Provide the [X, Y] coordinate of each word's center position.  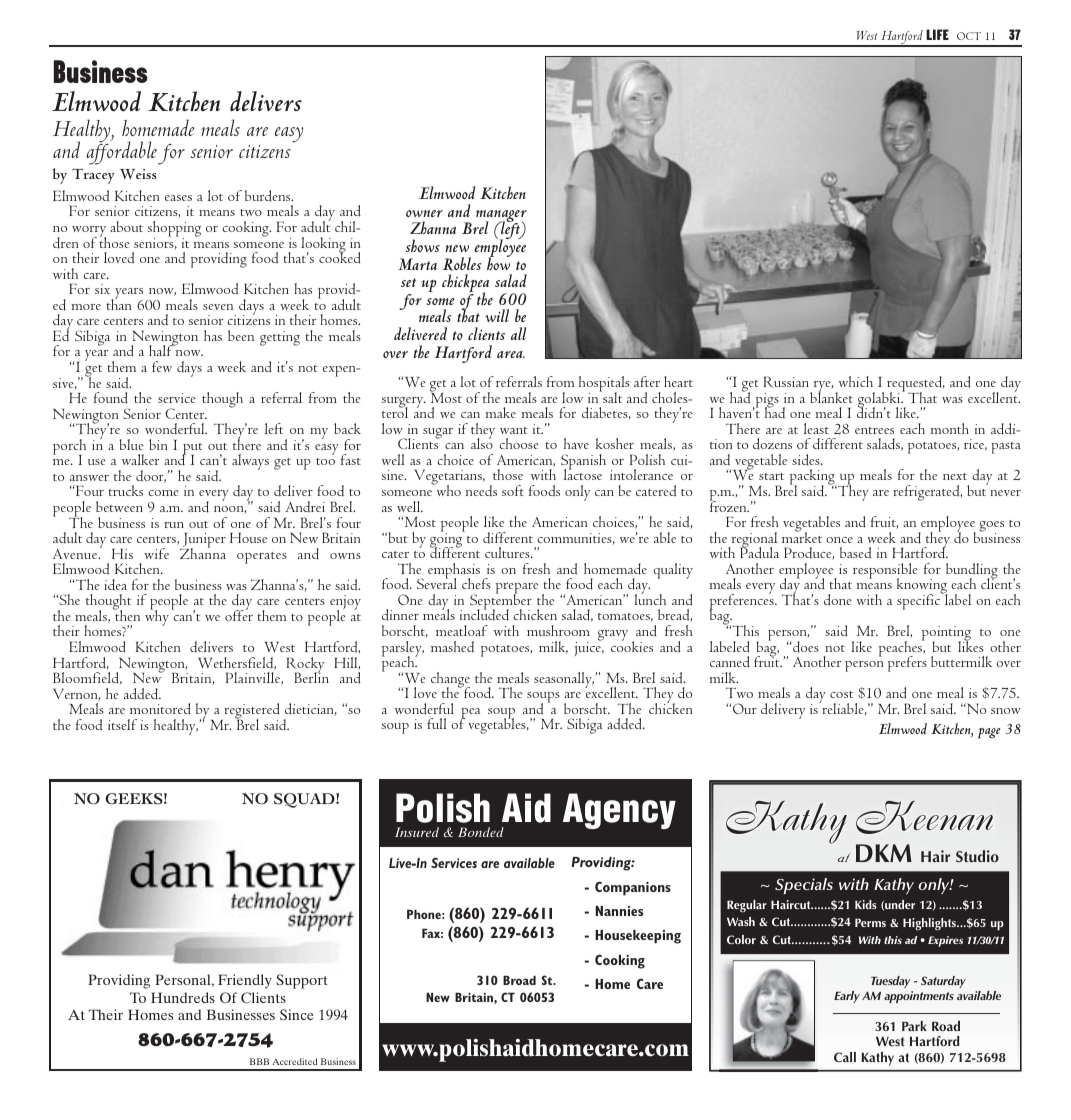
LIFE [937, 34]
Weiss [138, 174]
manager [501, 217]
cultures [508, 552]
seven [218, 307]
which [856, 381]
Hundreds [183, 997]
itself [122, 724]
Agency [619, 811]
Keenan [924, 817]
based [856, 552]
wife [156, 553]
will [497, 315]
